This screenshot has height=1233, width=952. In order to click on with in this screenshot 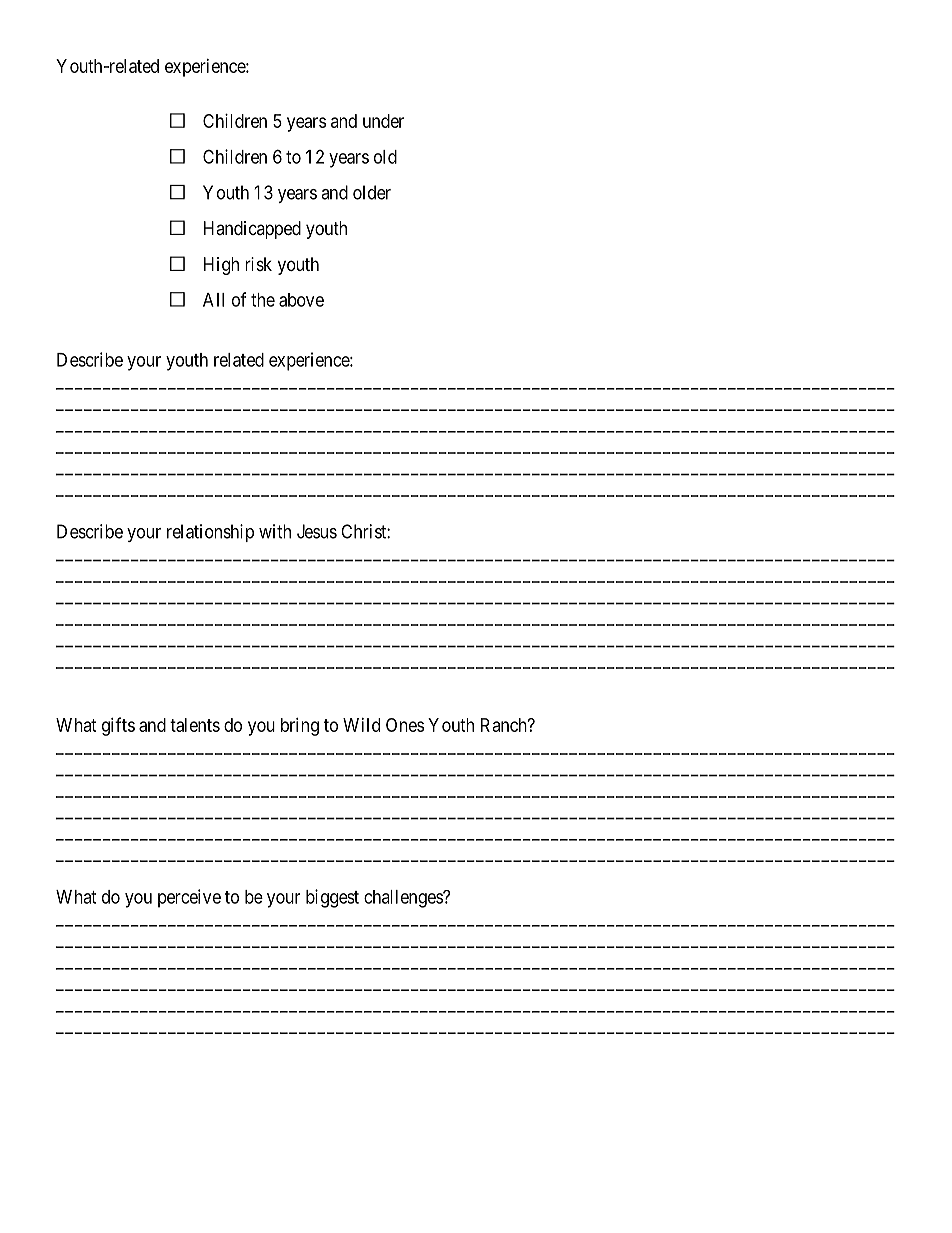, I will do `click(275, 531)`.
